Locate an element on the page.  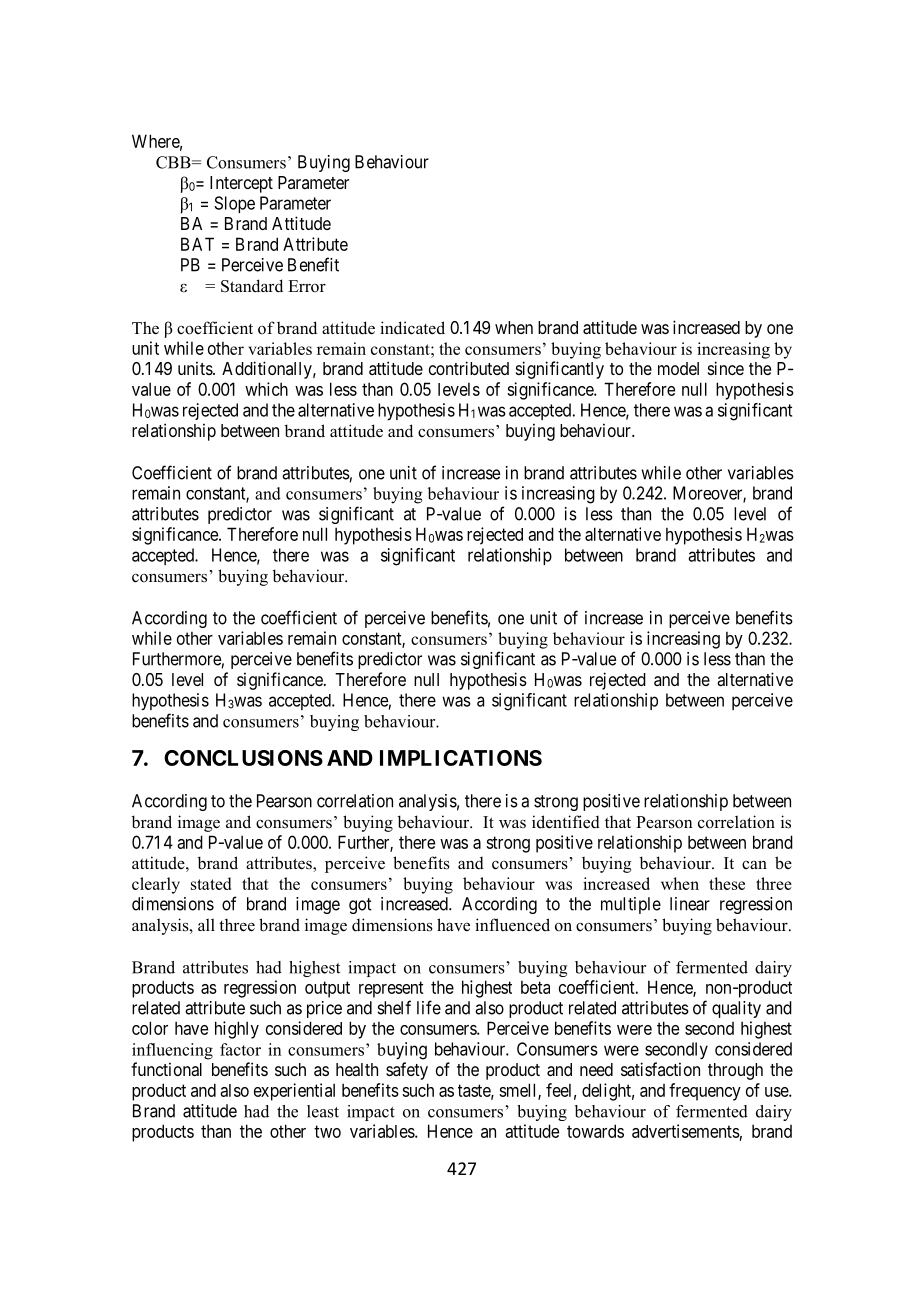
functional is located at coordinates (166, 1069).
